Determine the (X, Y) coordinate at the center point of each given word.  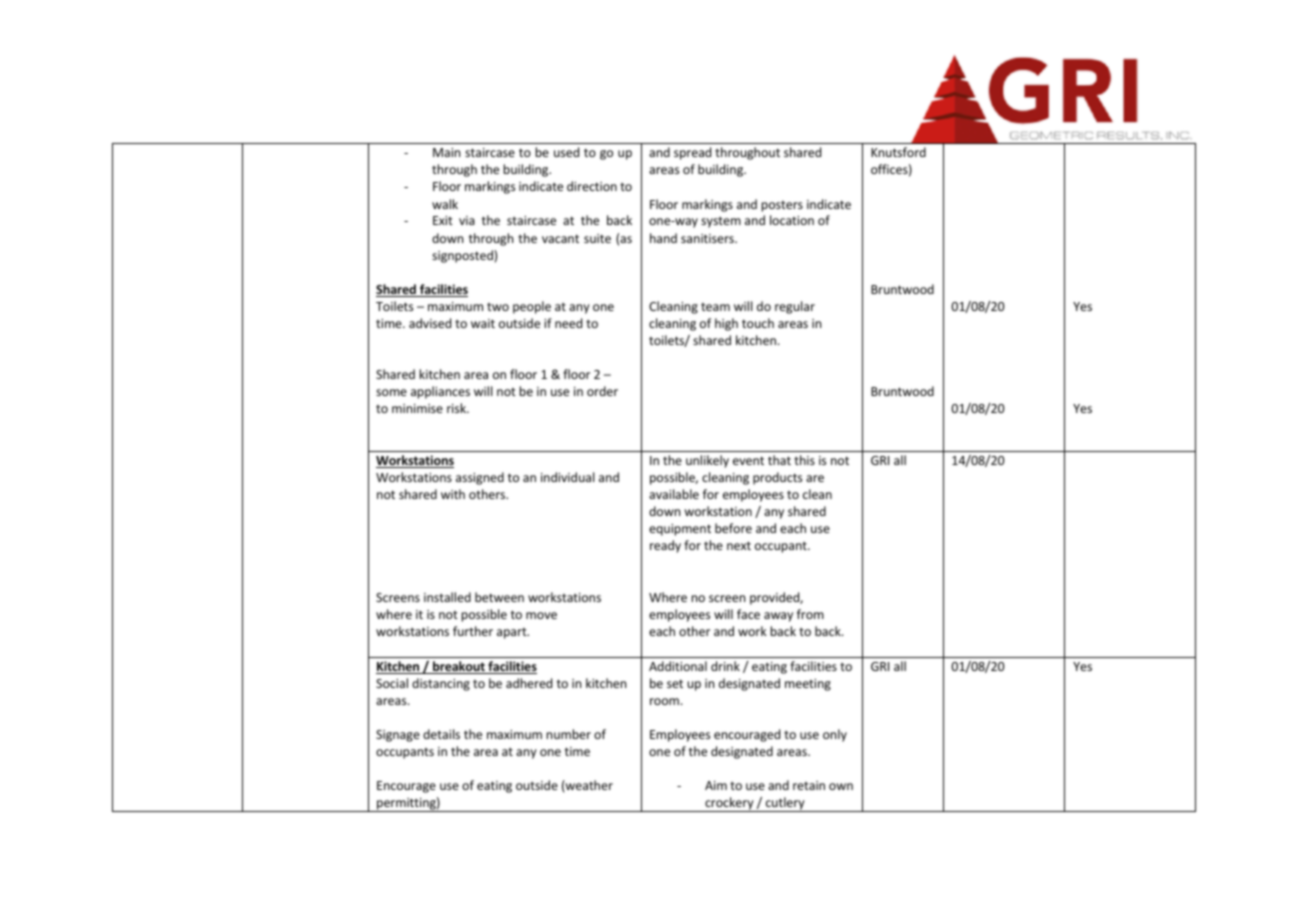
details (441, 734)
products (777, 478)
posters (782, 206)
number (569, 734)
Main (446, 152)
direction (592, 186)
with (453, 494)
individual (568, 477)
